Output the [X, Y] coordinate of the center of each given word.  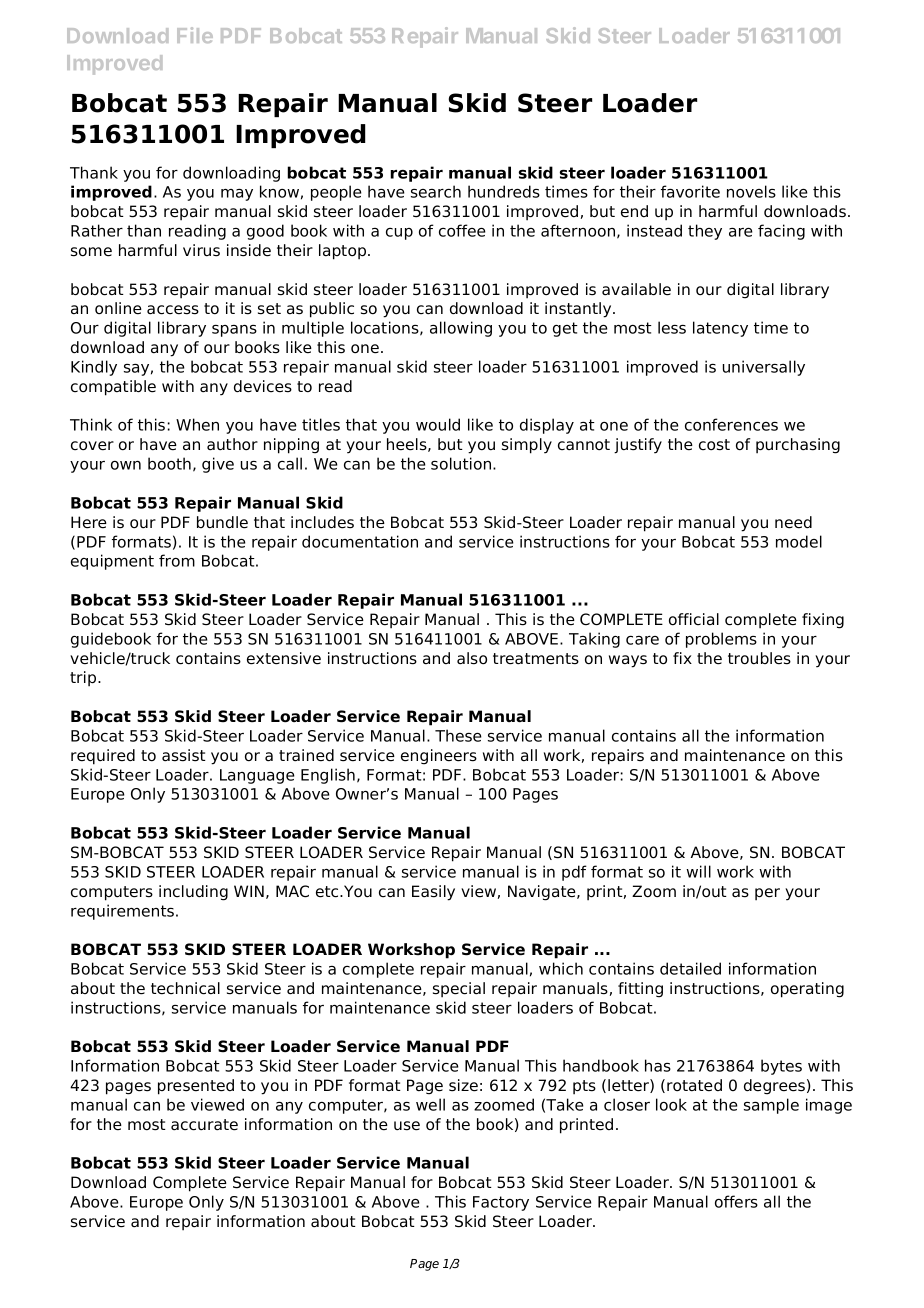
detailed [690, 968]
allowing [461, 329]
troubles [759, 658]
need [793, 522]
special [459, 990]
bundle [222, 522]
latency [720, 329]
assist [184, 755]
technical [185, 988]
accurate [204, 1125]
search [436, 191]
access [173, 310]
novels [751, 191]
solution [462, 463]
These [458, 735]
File [195, 35]
